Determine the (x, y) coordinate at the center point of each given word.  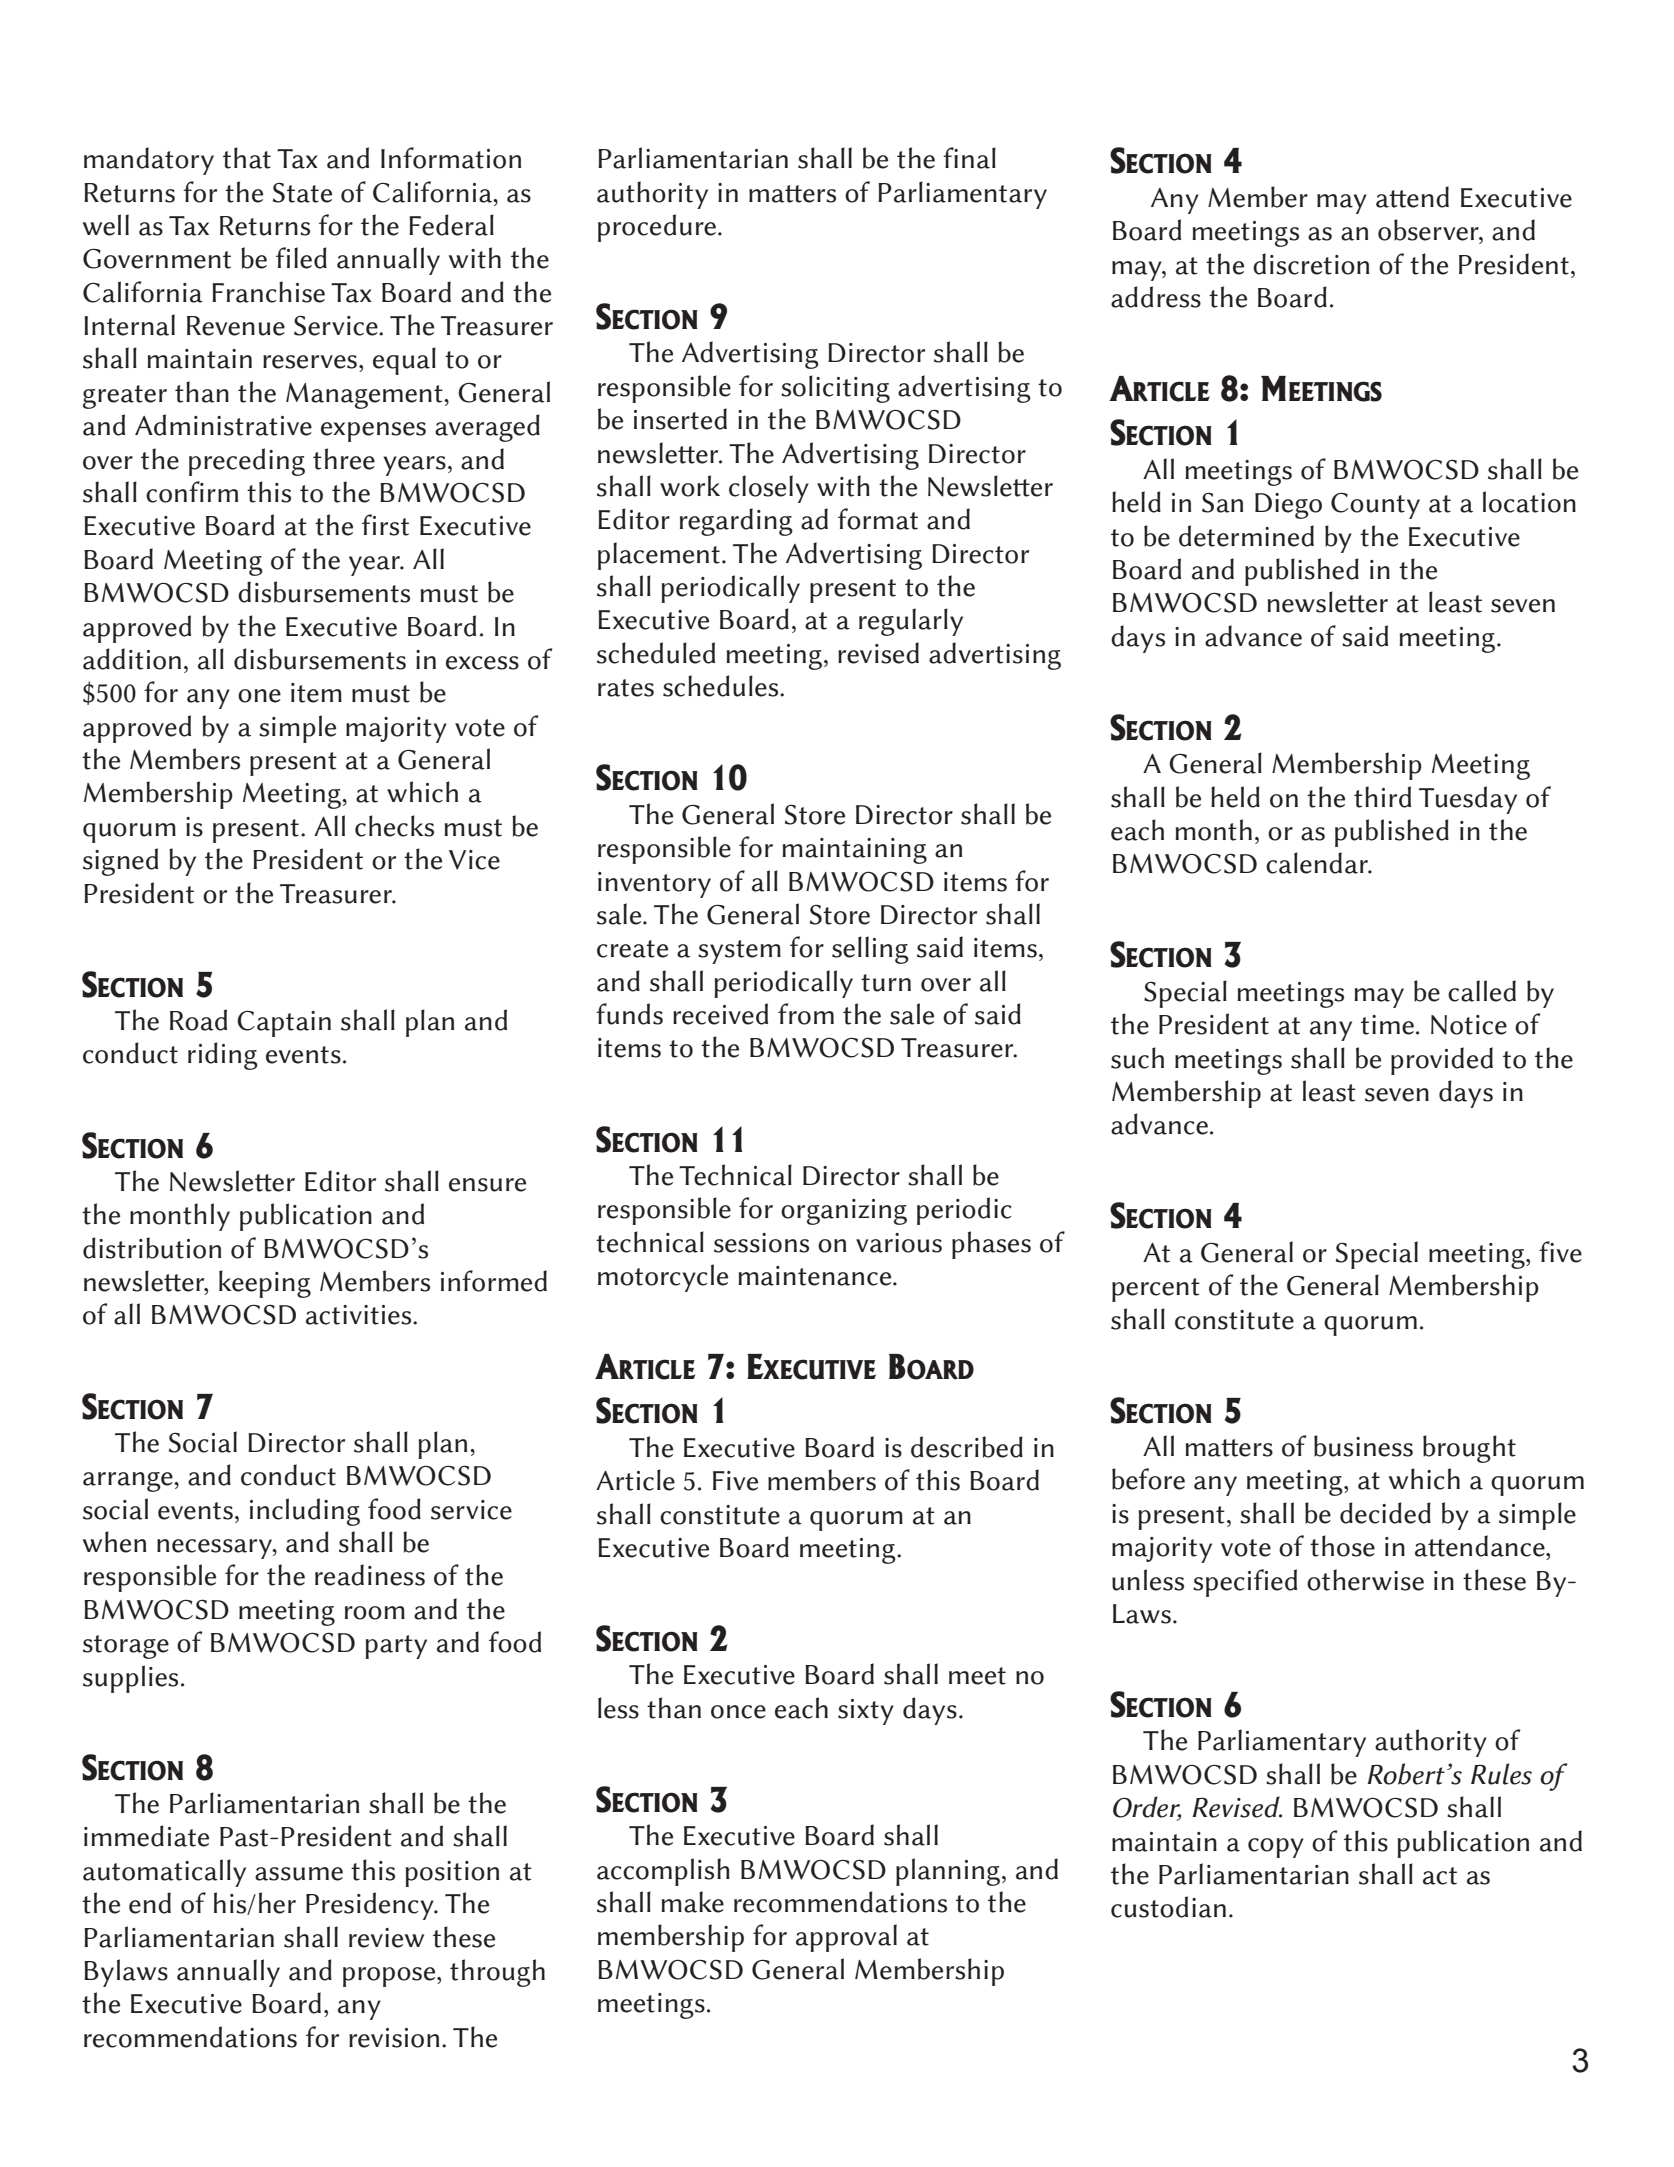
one (259, 696)
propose (390, 1977)
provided (1442, 1061)
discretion (1311, 264)
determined (1246, 536)
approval (846, 1938)
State (302, 192)
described (967, 1447)
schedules (722, 686)
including (305, 1512)
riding (223, 1056)
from (806, 1014)
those (1342, 1546)
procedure (658, 228)
